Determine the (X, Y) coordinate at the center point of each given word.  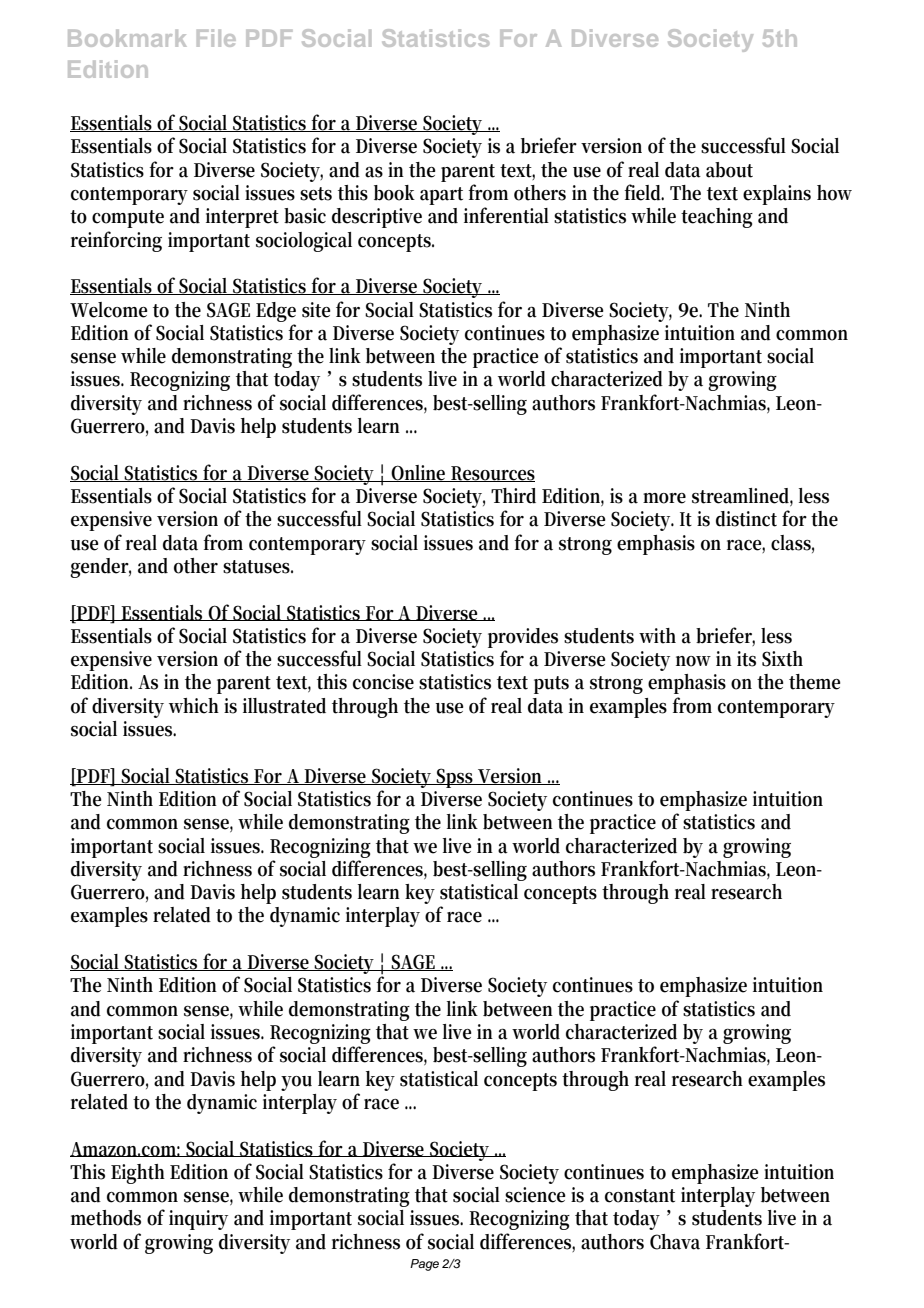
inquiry (198, 1220)
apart (441, 196)
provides (523, 638)
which (194, 706)
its (746, 659)
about (729, 170)
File (216, 38)
